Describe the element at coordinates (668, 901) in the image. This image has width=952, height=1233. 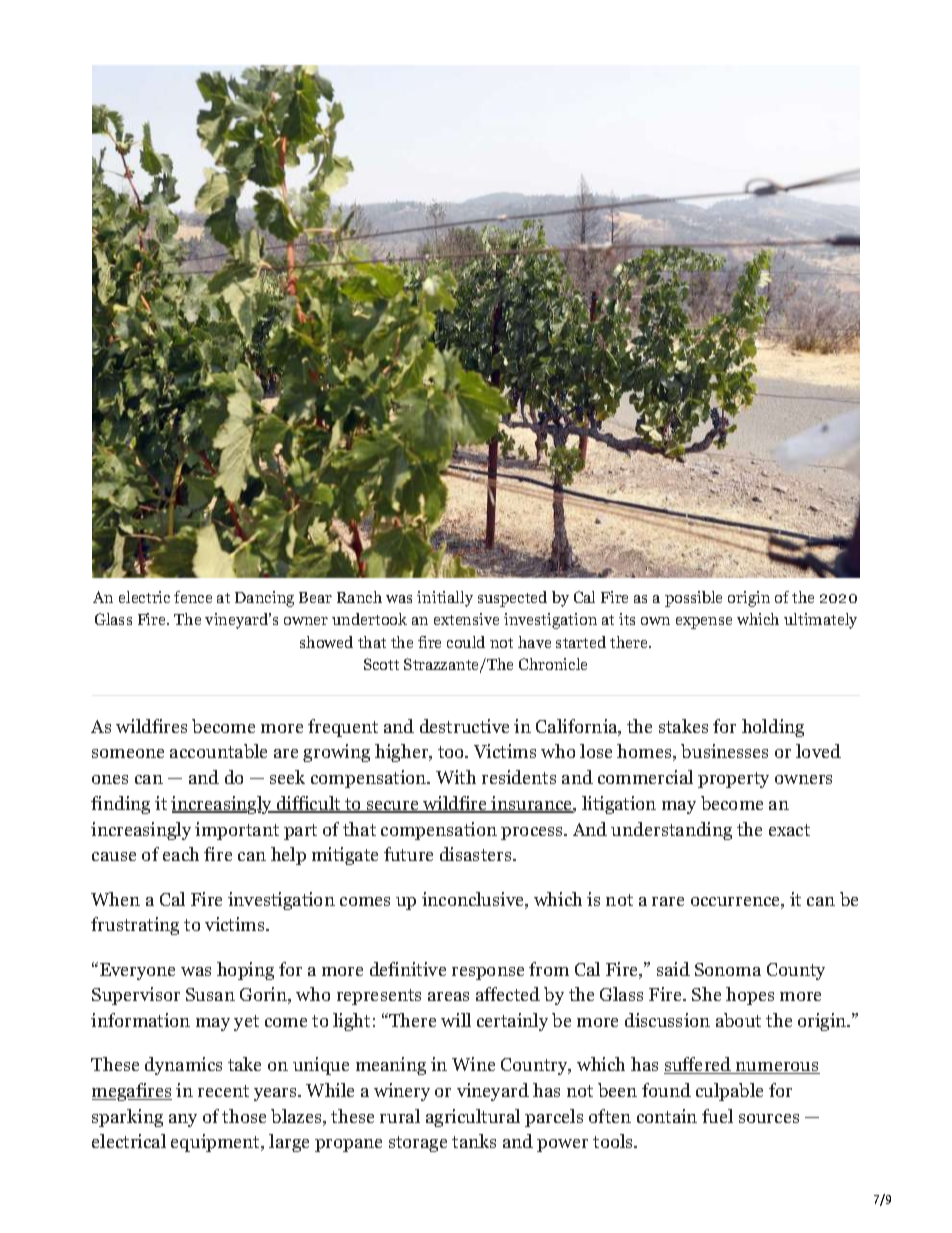
I see `rare` at that location.
